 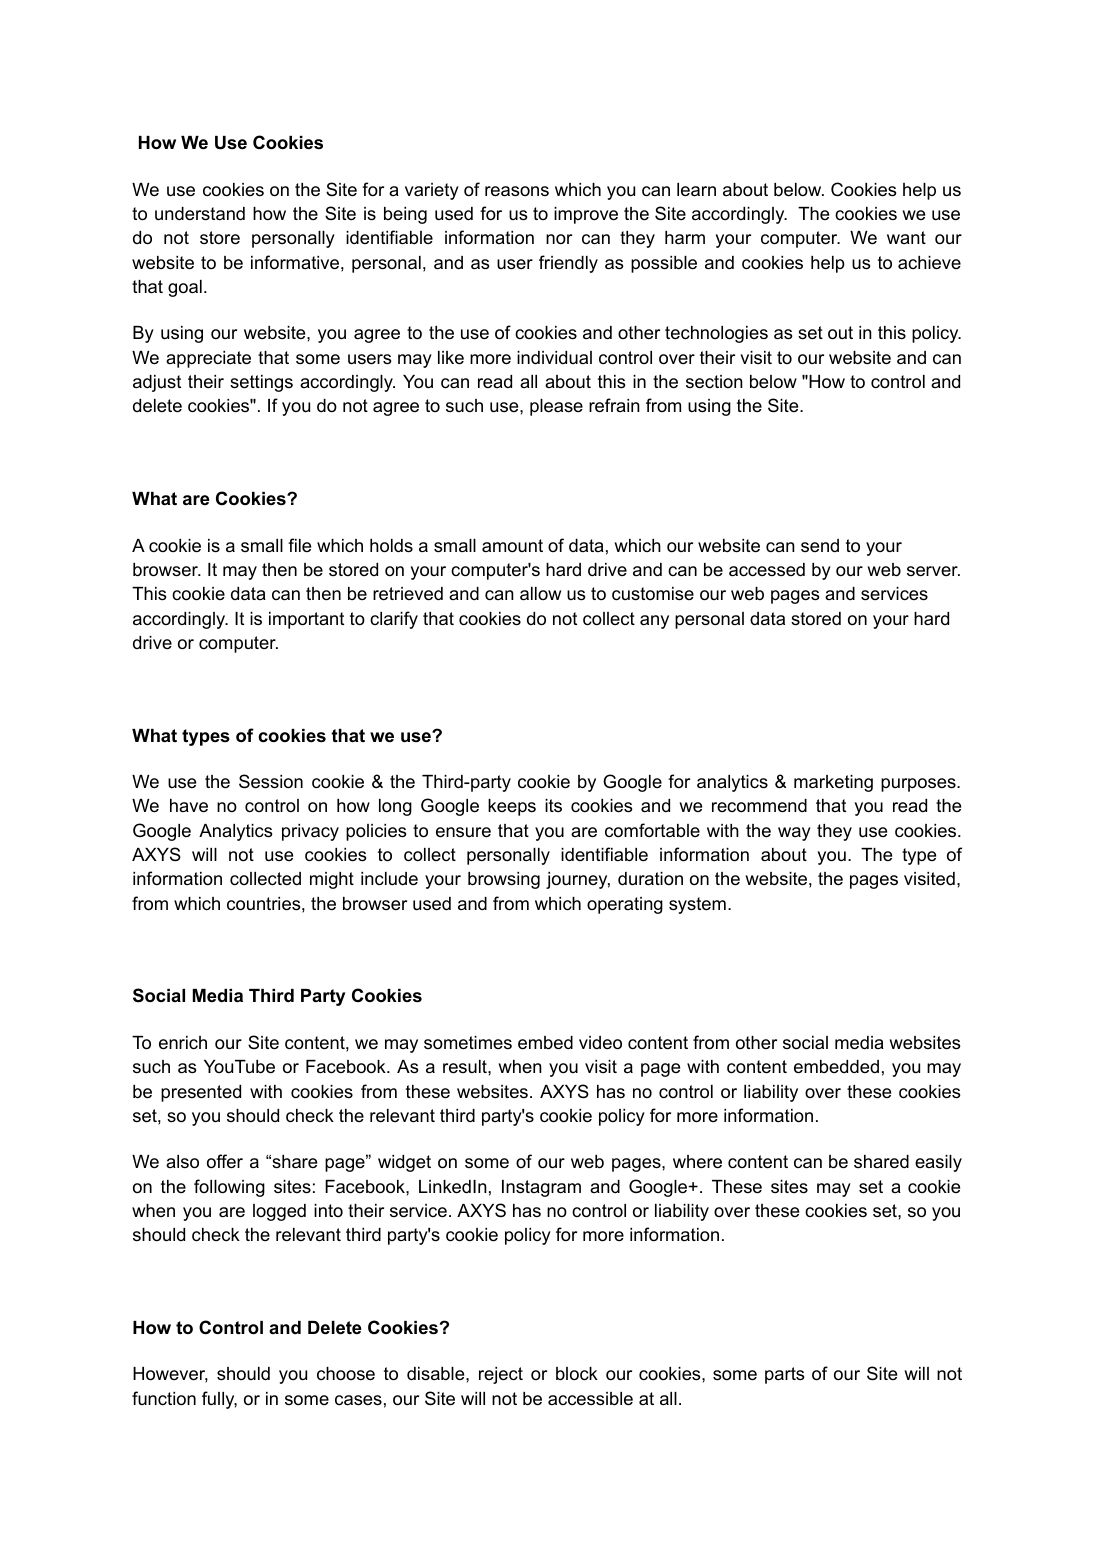 What do you see at coordinates (785, 1375) in the screenshot?
I see `parts` at bounding box center [785, 1375].
